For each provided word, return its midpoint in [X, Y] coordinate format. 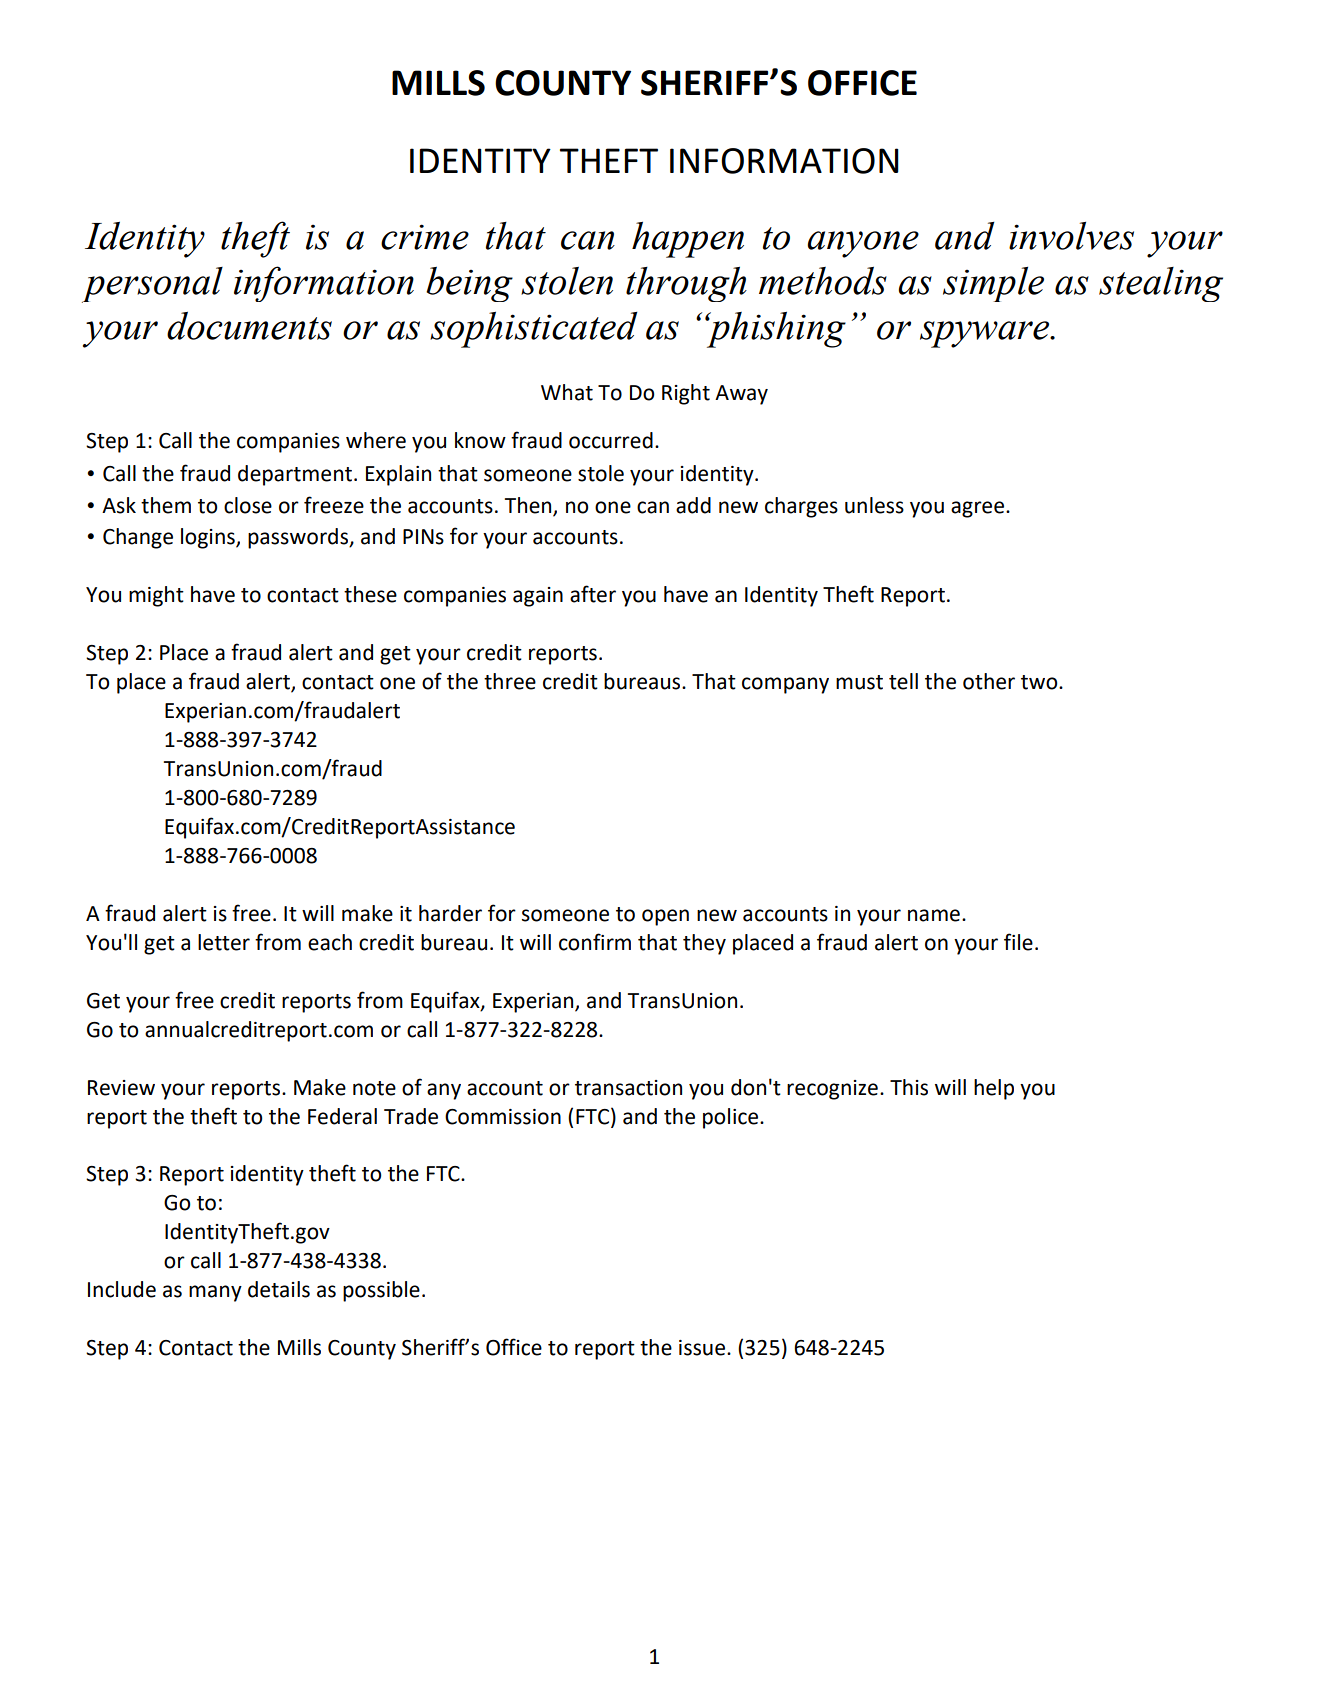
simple [993, 284]
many [215, 1293]
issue [703, 1348]
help [994, 1089]
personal [152, 285]
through [686, 284]
